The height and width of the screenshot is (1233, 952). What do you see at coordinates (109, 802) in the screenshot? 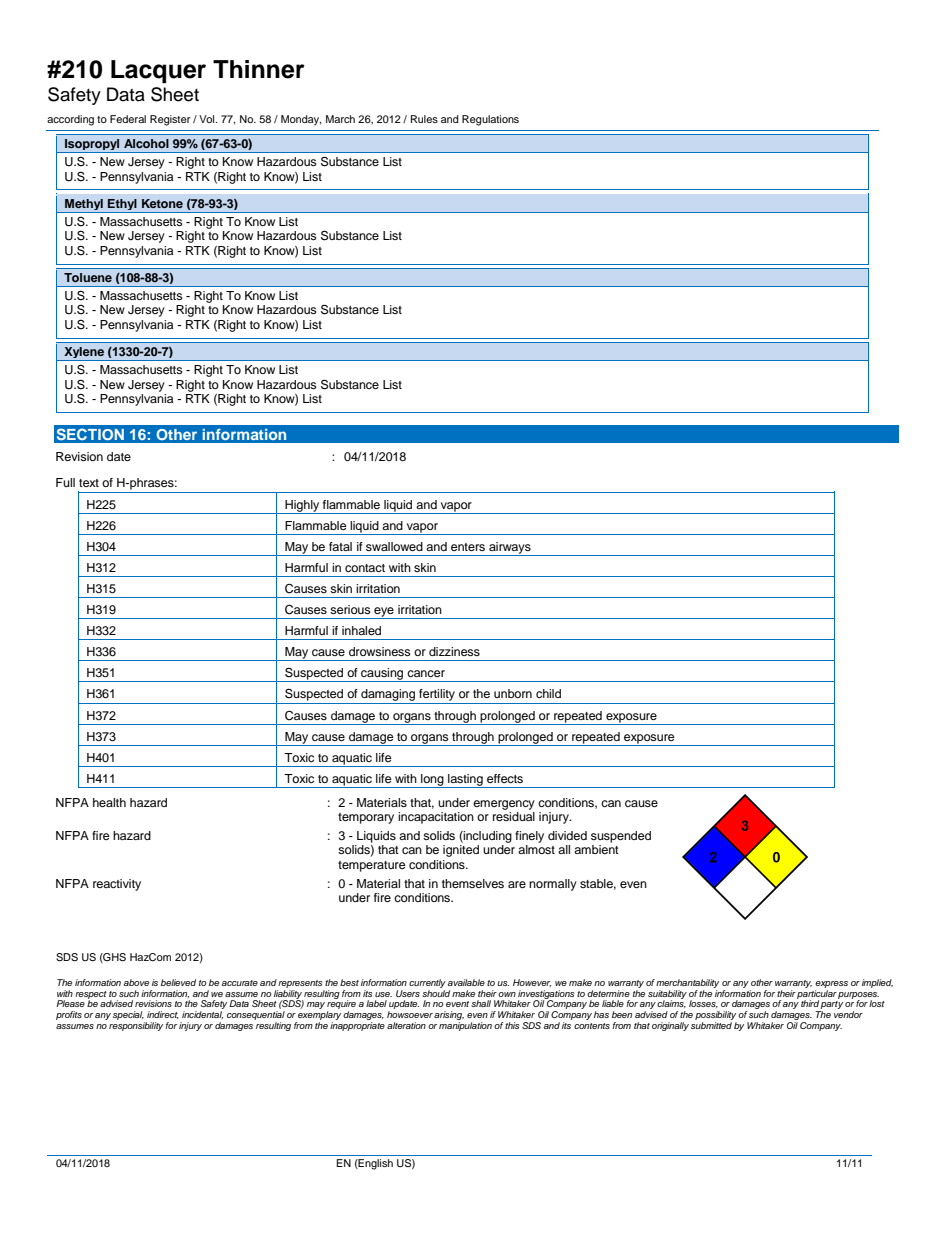
I see `health` at bounding box center [109, 802].
